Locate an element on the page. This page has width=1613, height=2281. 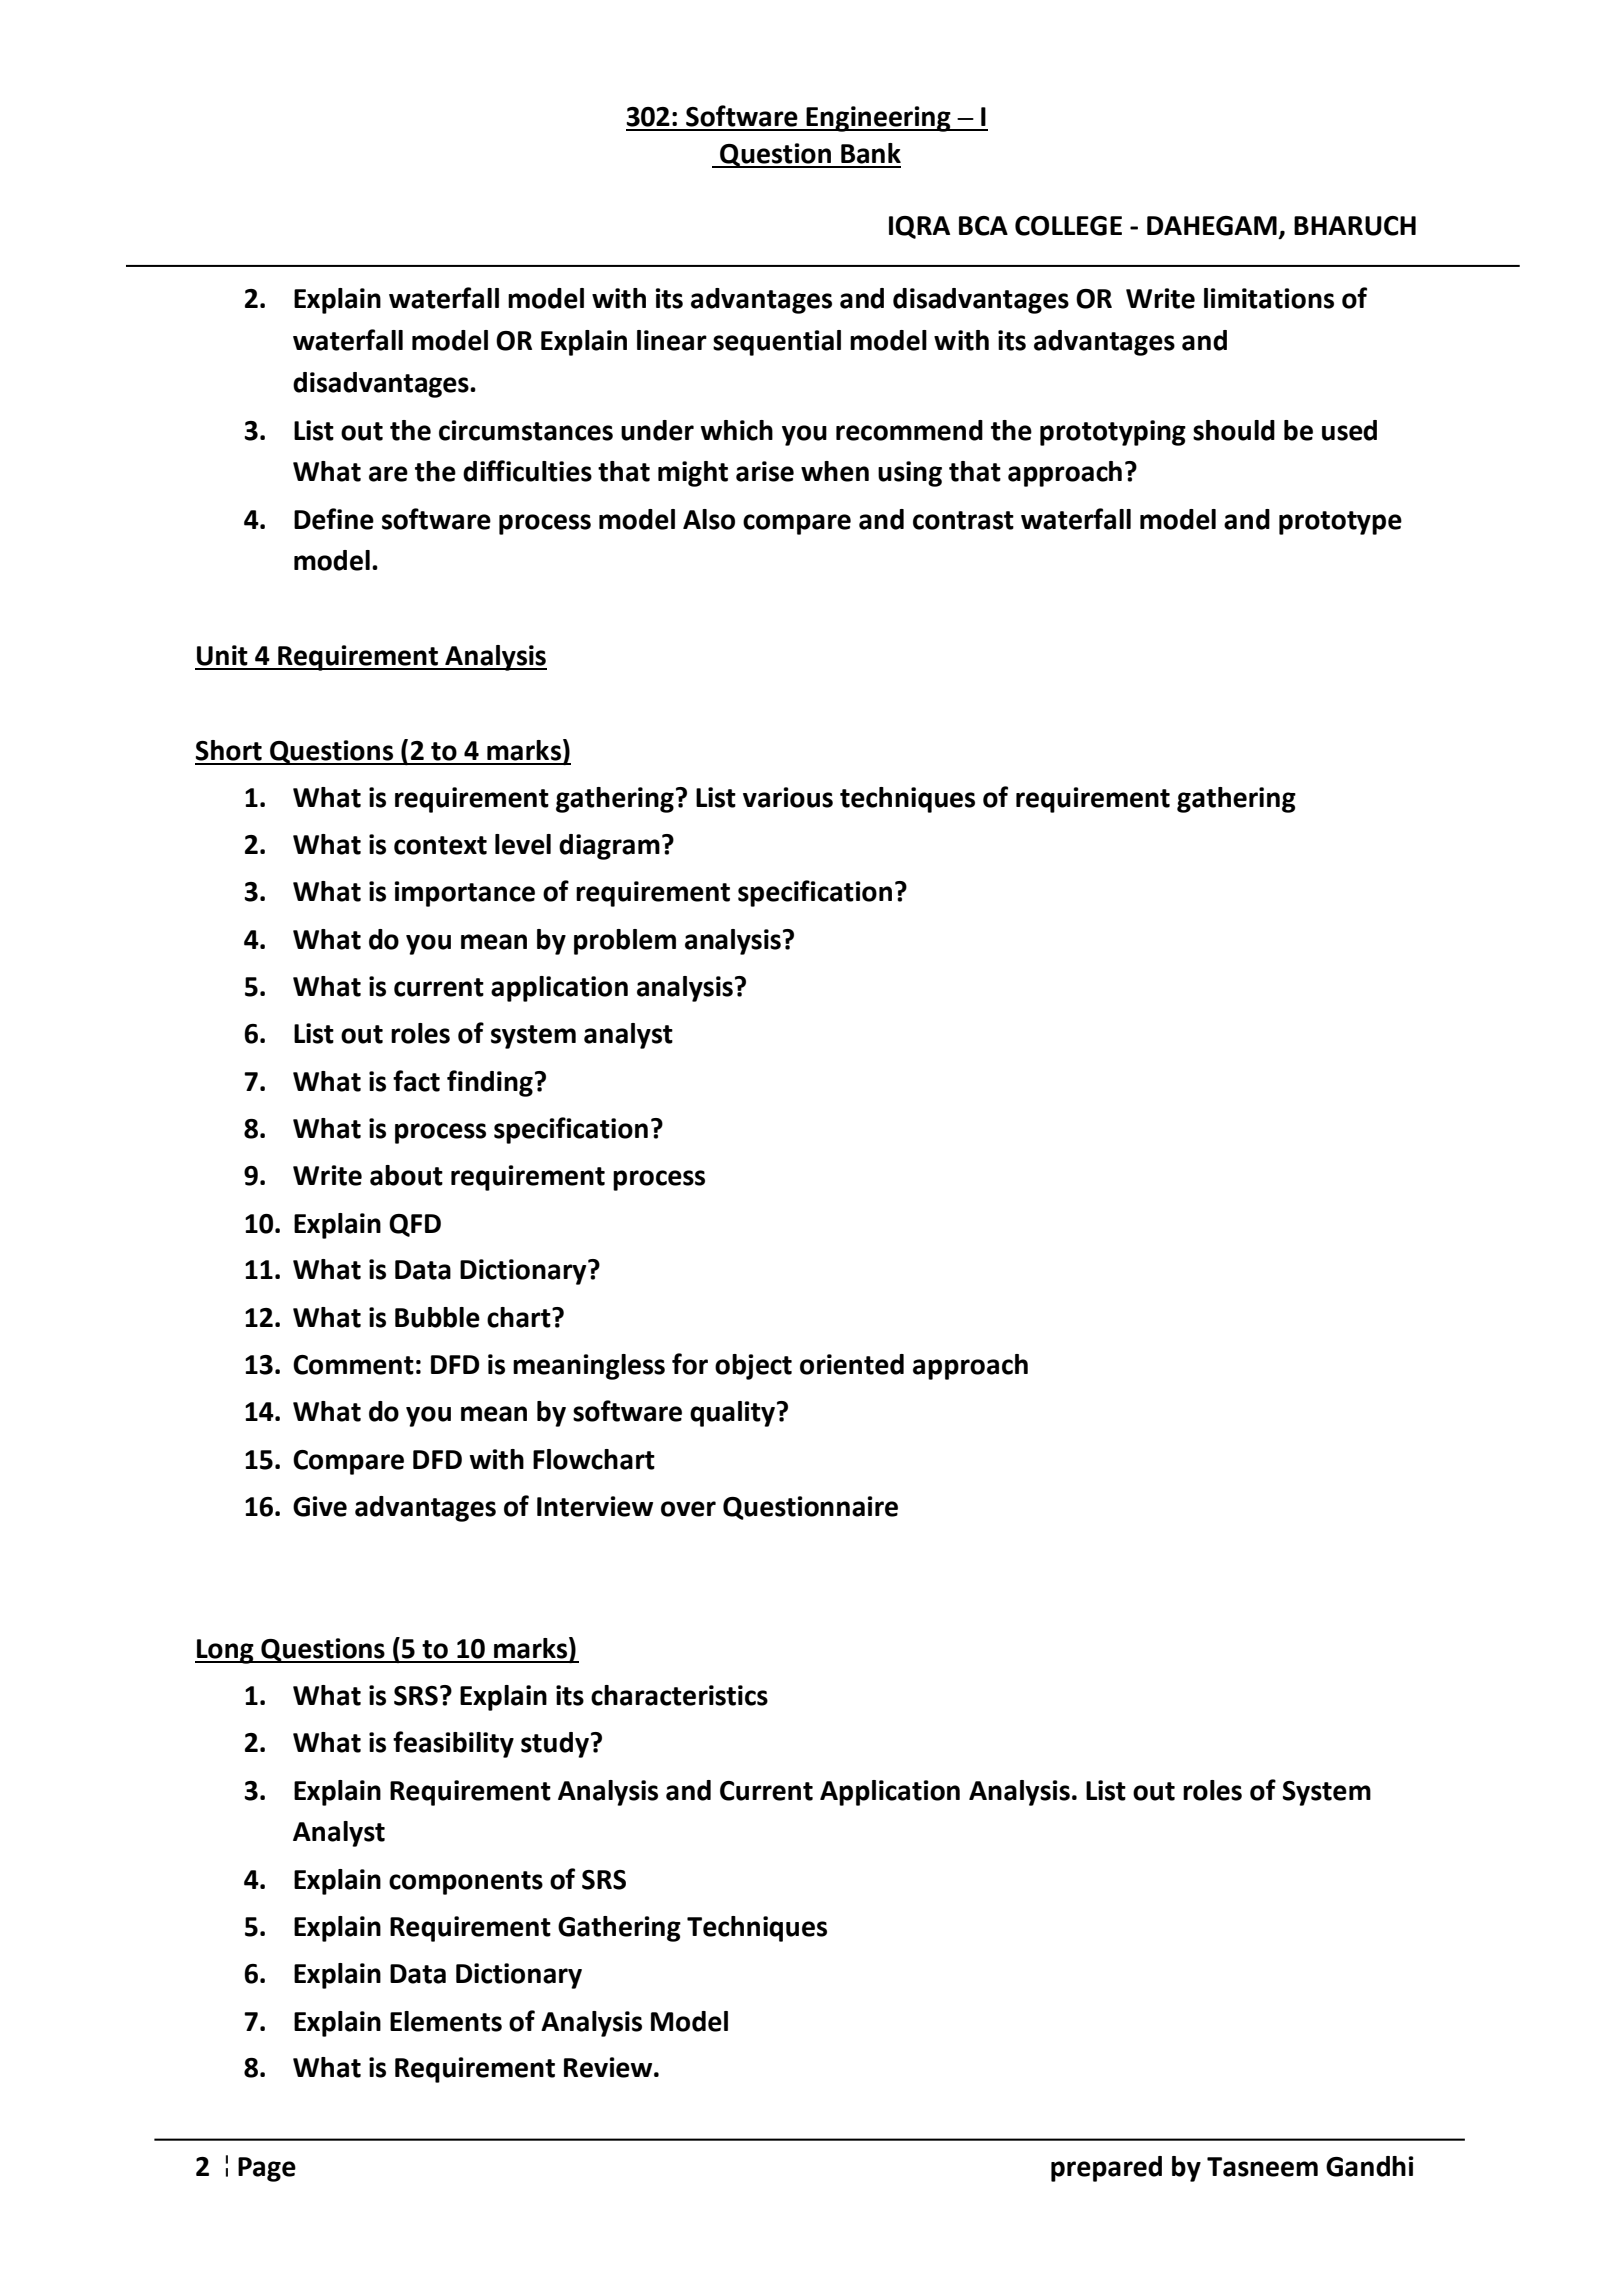
Bank is located at coordinates (871, 153).
